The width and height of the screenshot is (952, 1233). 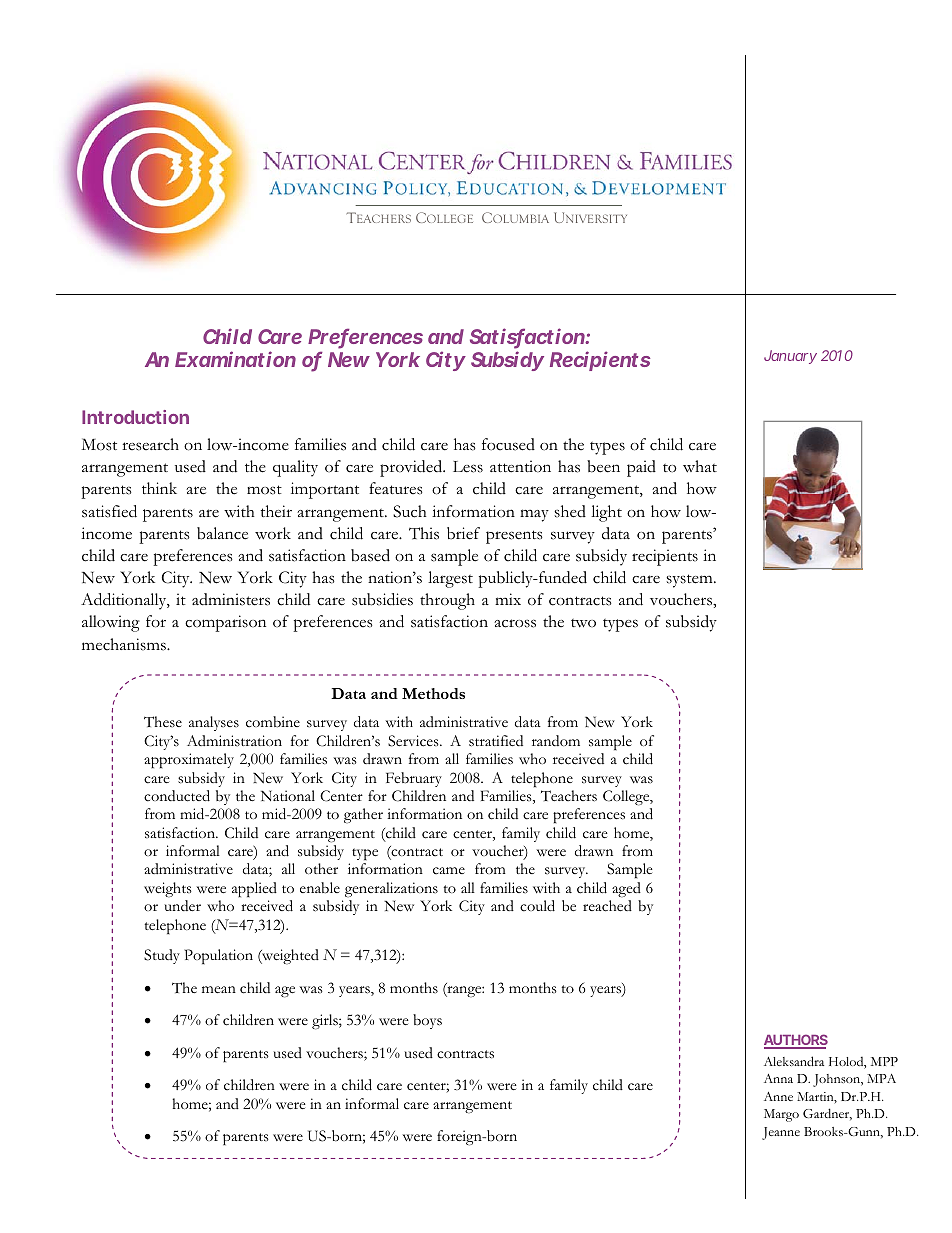 What do you see at coordinates (778, 1078) in the screenshot?
I see `Anna` at bounding box center [778, 1078].
